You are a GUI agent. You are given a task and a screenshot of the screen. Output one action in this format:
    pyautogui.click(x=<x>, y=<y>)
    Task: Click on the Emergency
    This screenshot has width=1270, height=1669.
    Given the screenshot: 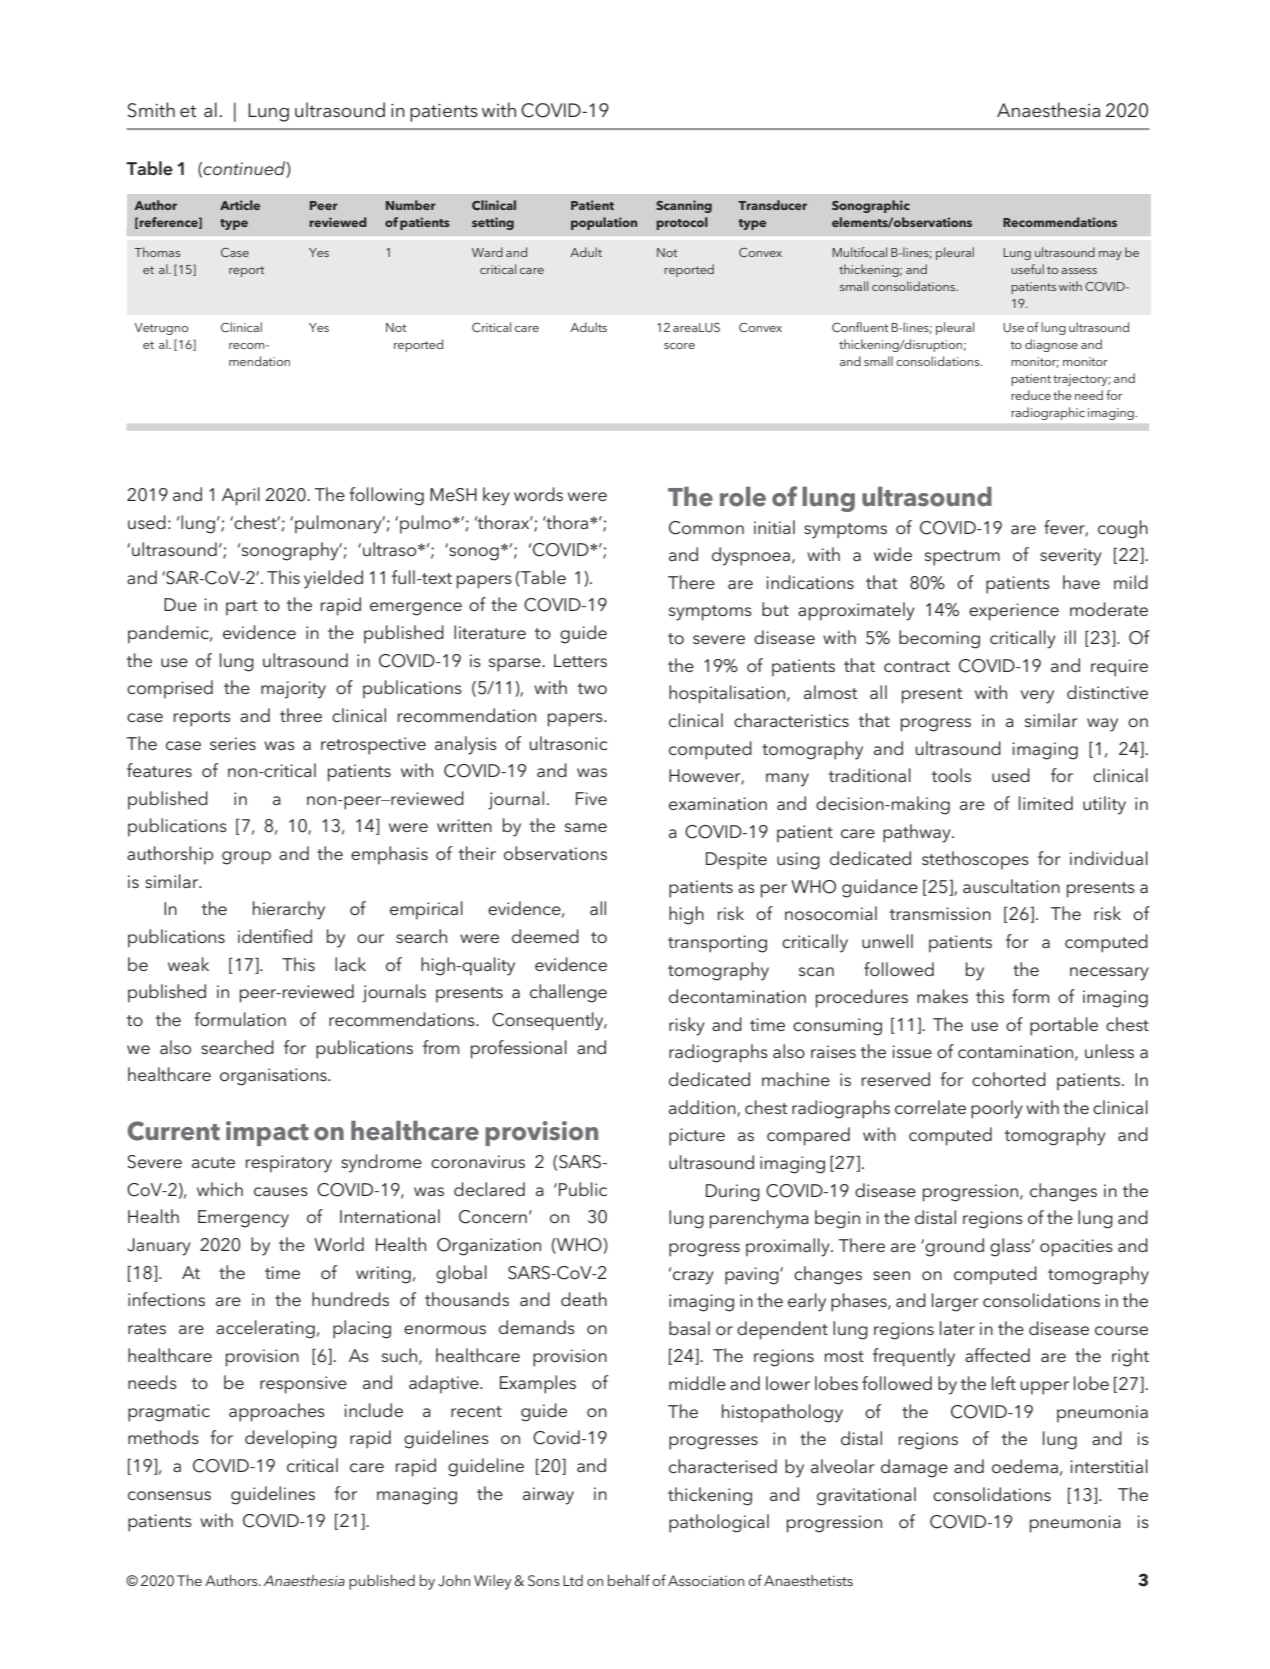 What is the action you would take?
    pyautogui.click(x=243, y=1219)
